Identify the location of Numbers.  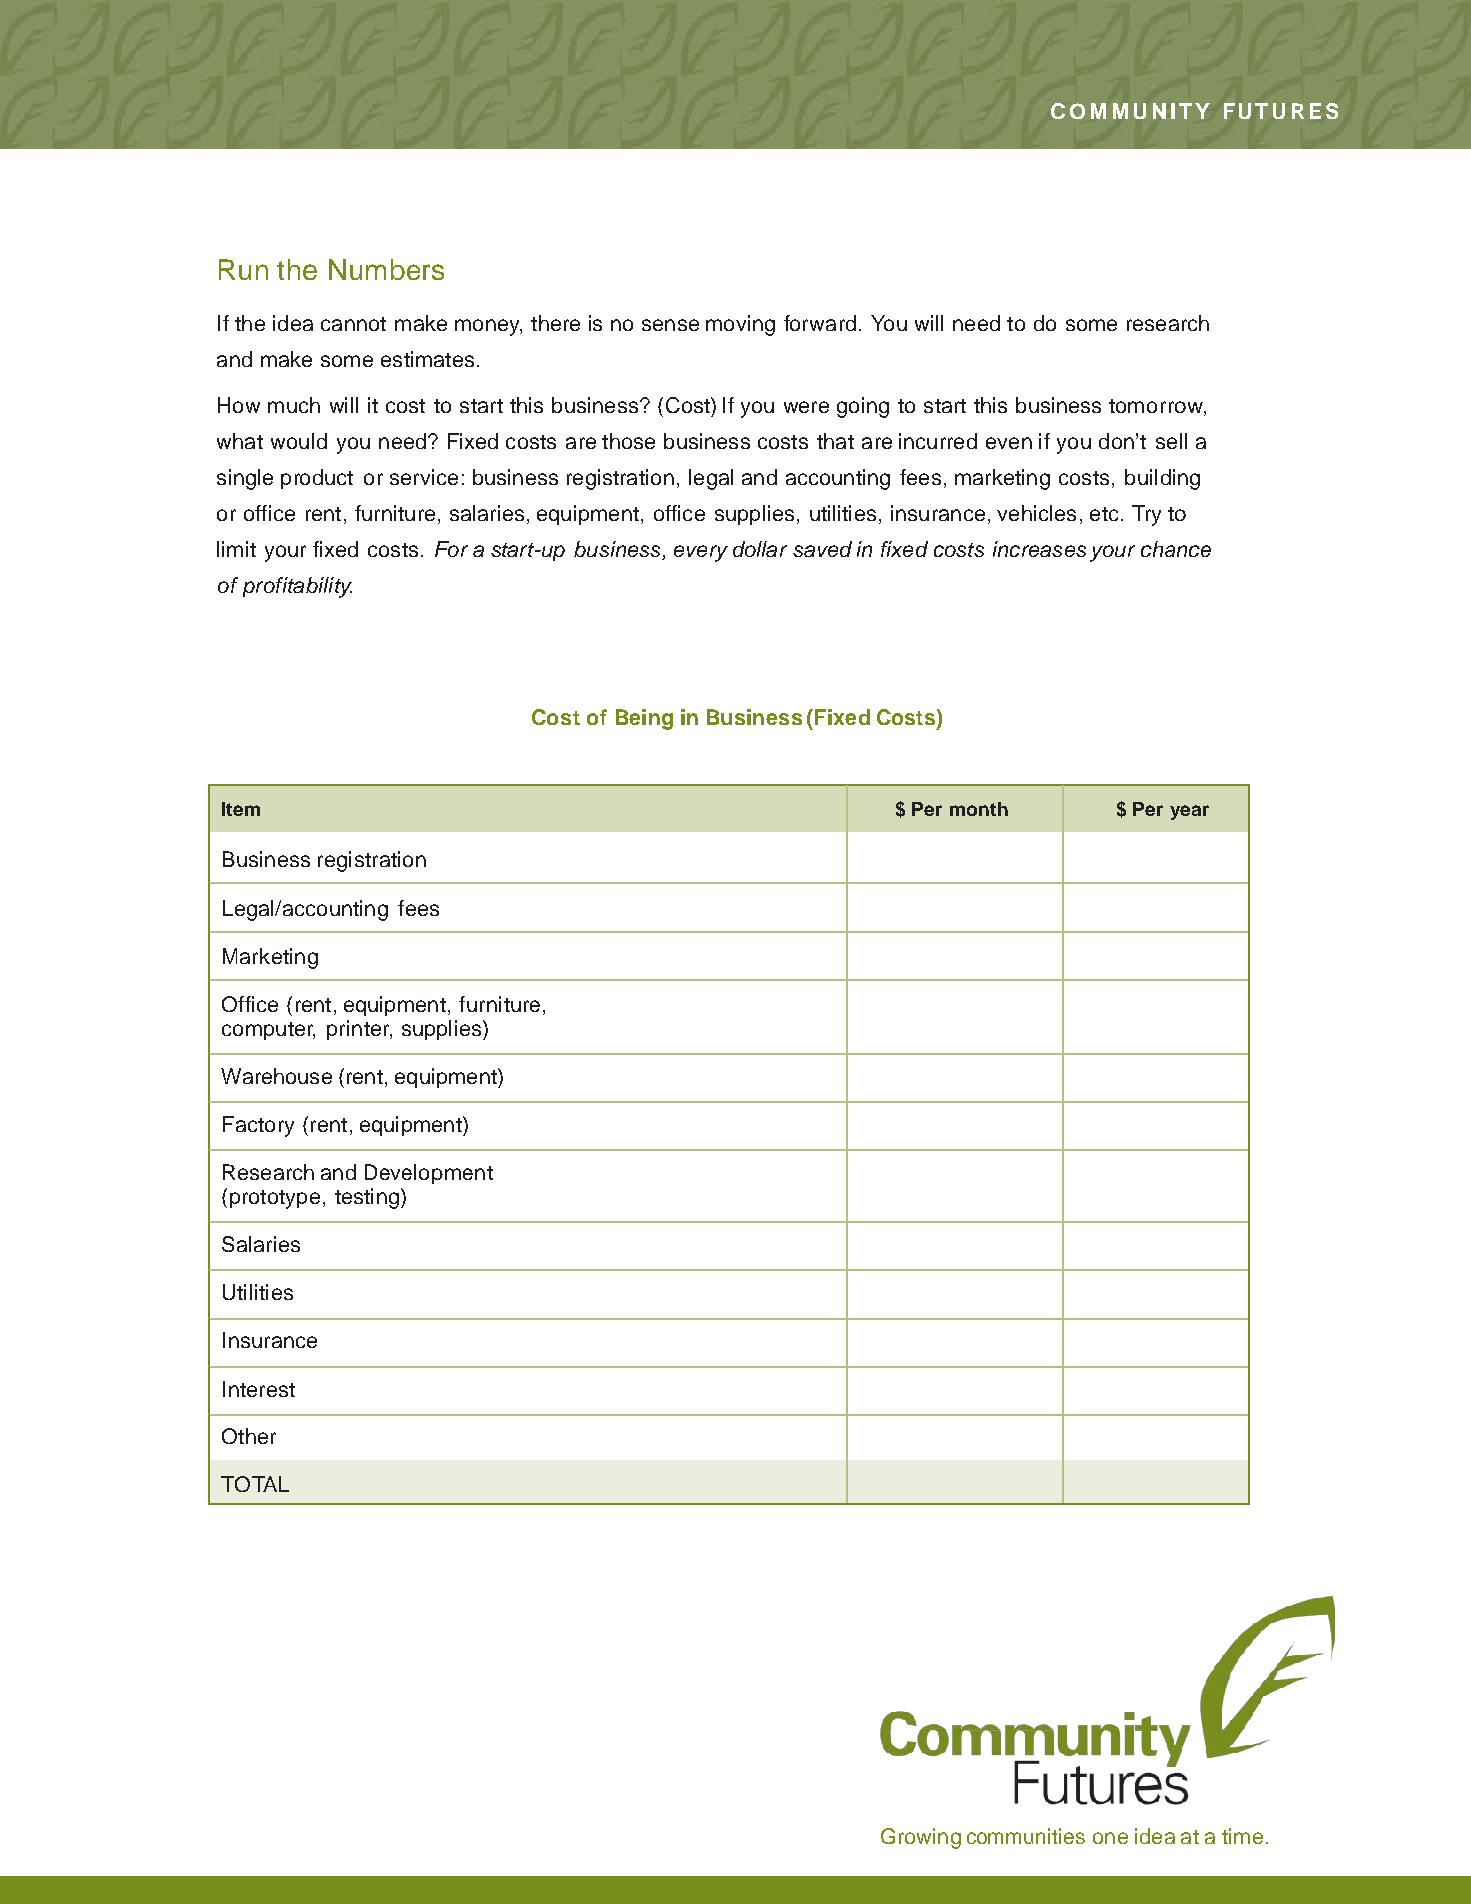
(386, 269).
